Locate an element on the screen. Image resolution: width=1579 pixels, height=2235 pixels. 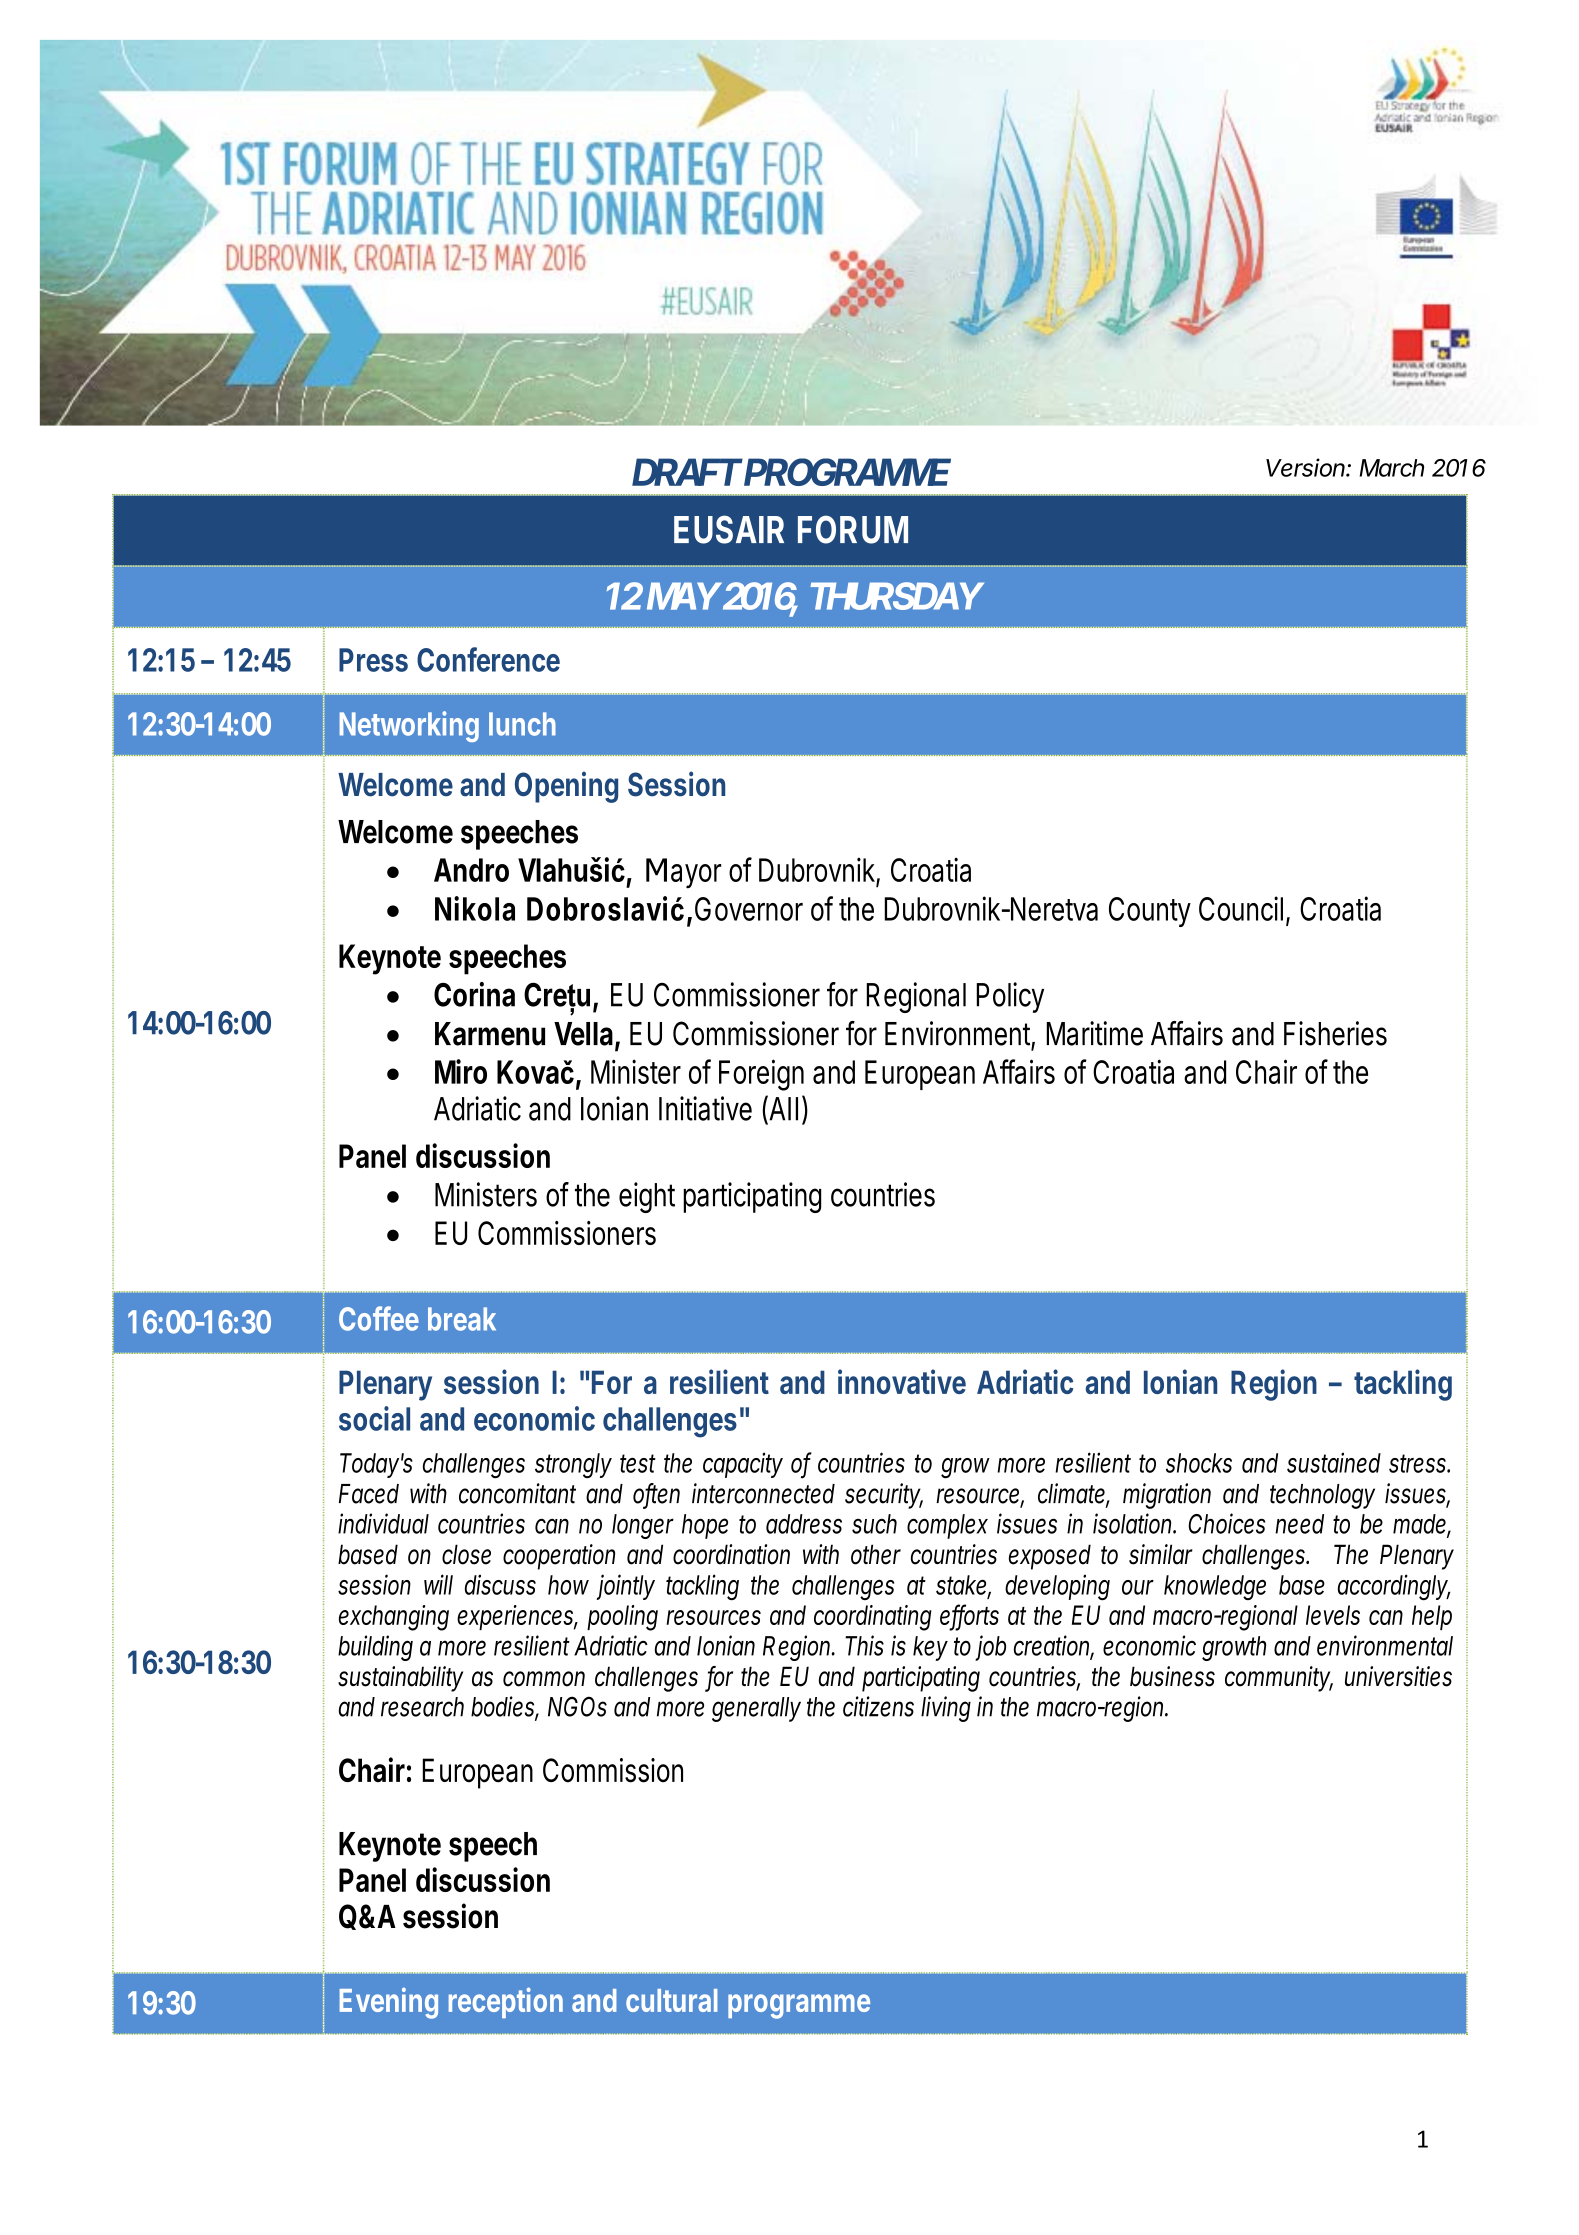
Mayor is located at coordinates (683, 873).
